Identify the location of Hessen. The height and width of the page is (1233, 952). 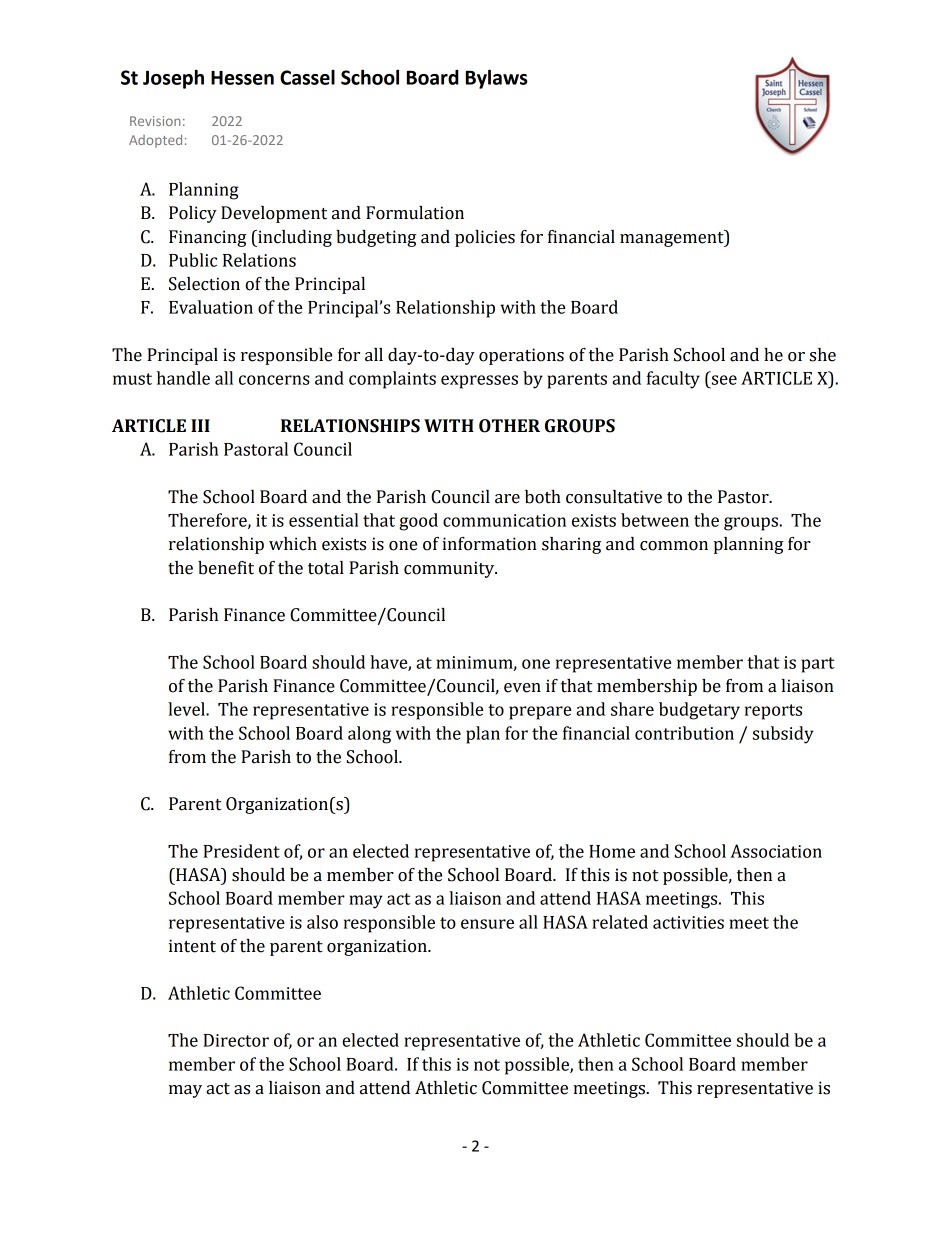
(242, 78).
